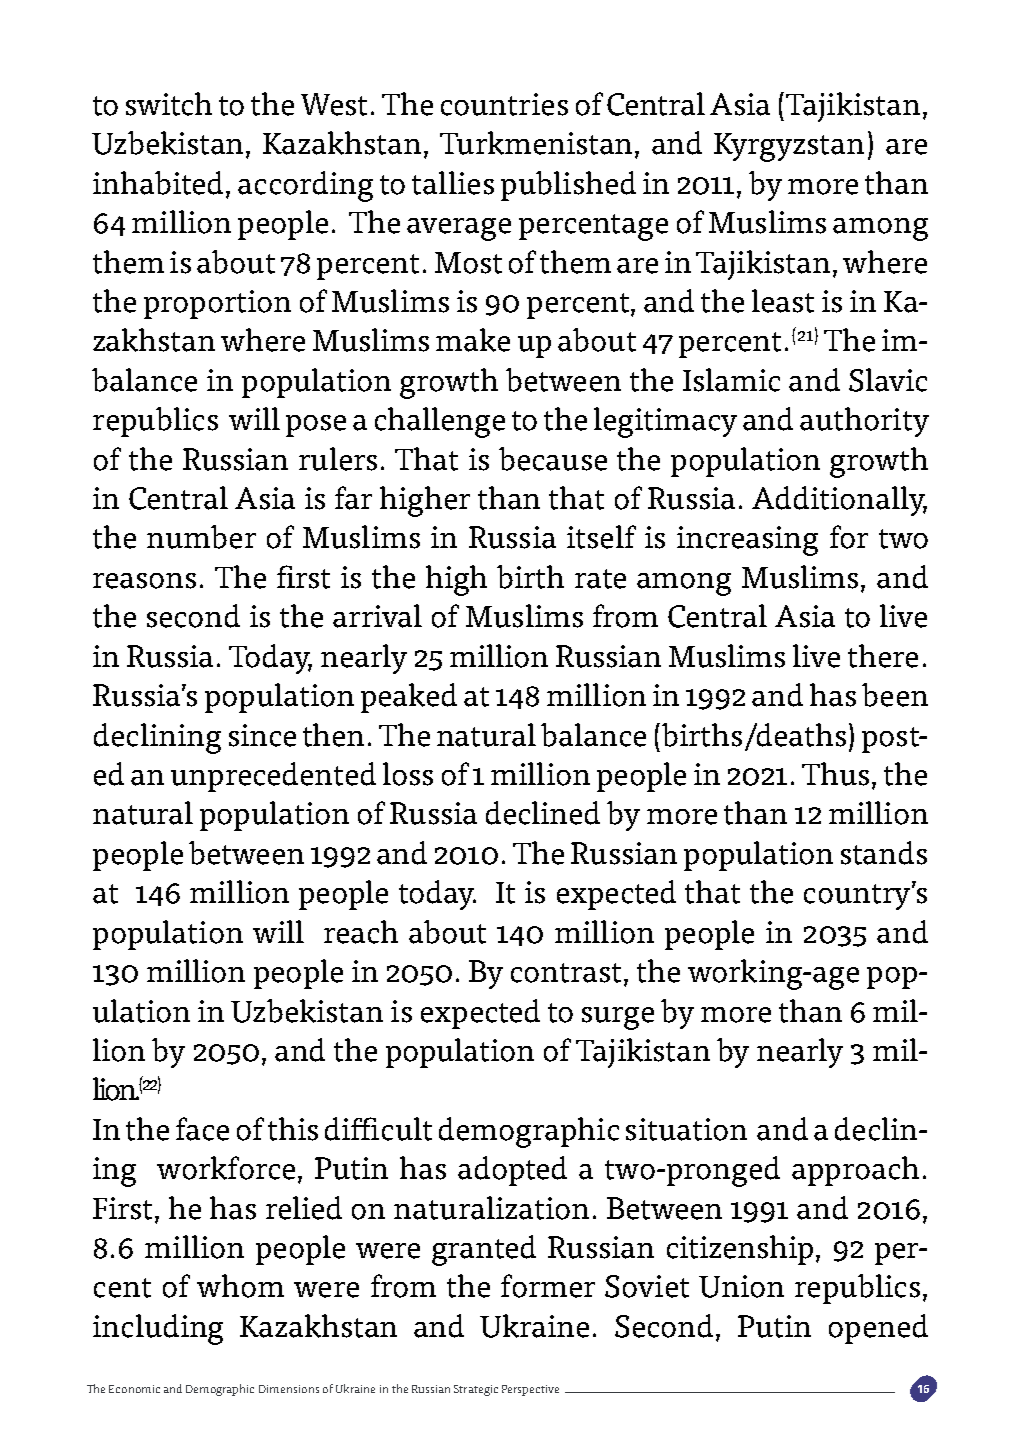  Describe the element at coordinates (530, 1390) in the page. I see `Perspective` at that location.
